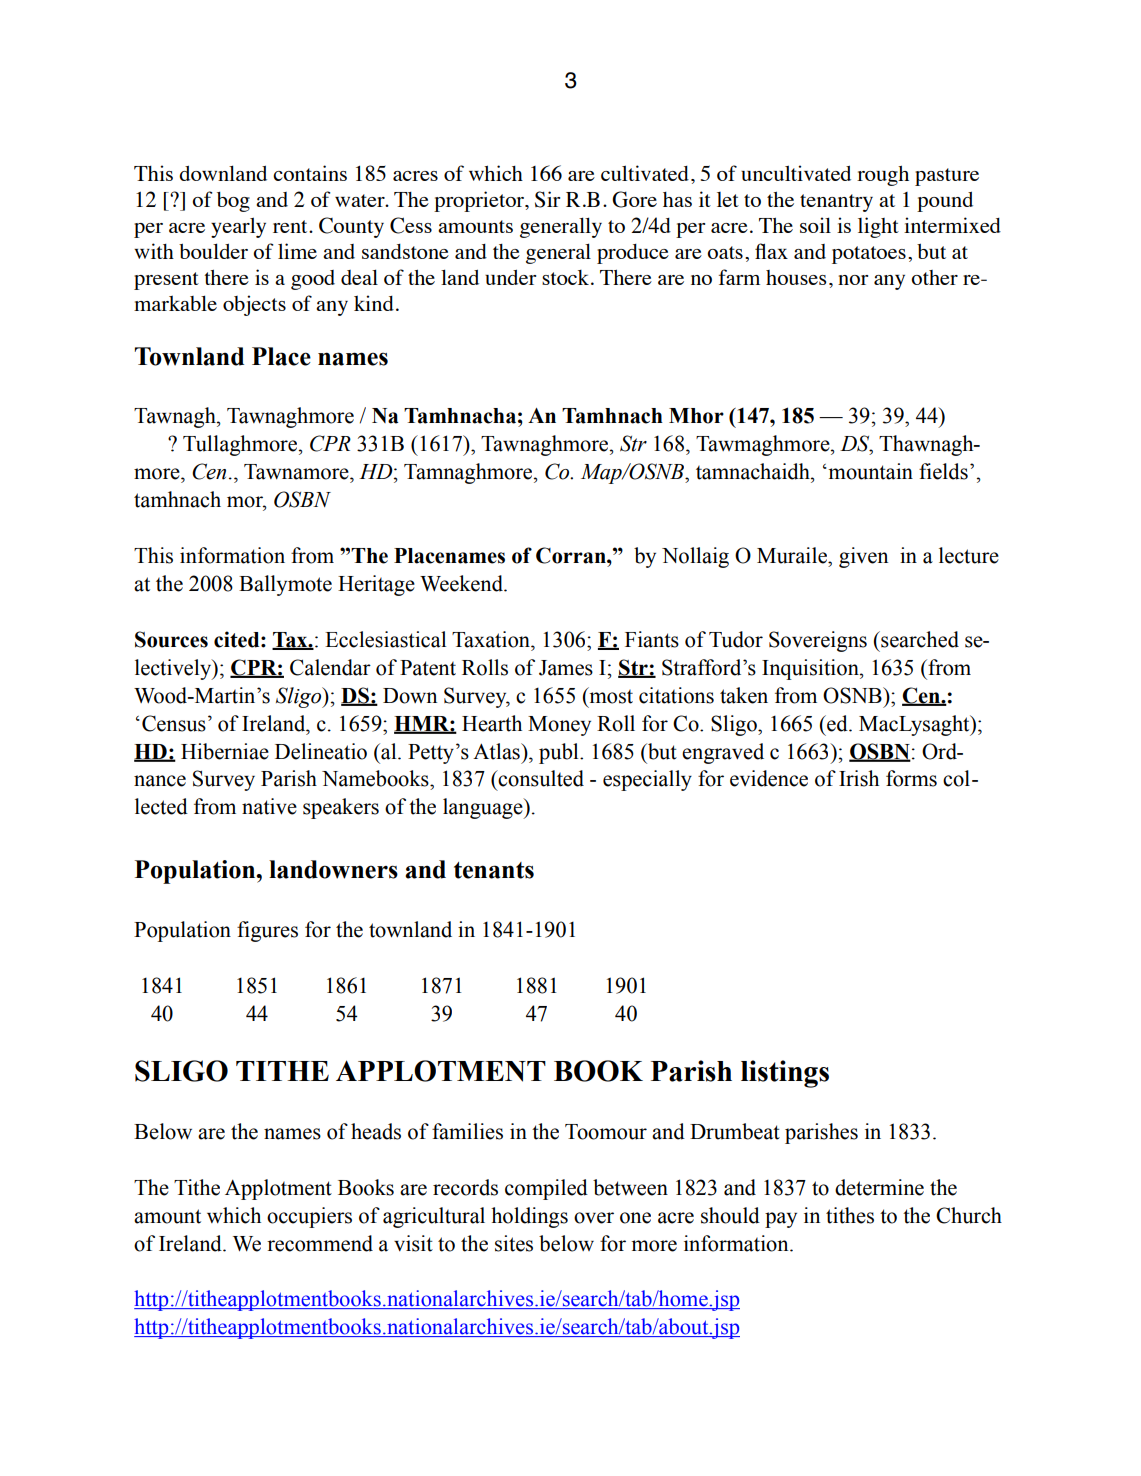 Image resolution: width=1141 pixels, height=1476 pixels. I want to click on Sir, so click(547, 199).
